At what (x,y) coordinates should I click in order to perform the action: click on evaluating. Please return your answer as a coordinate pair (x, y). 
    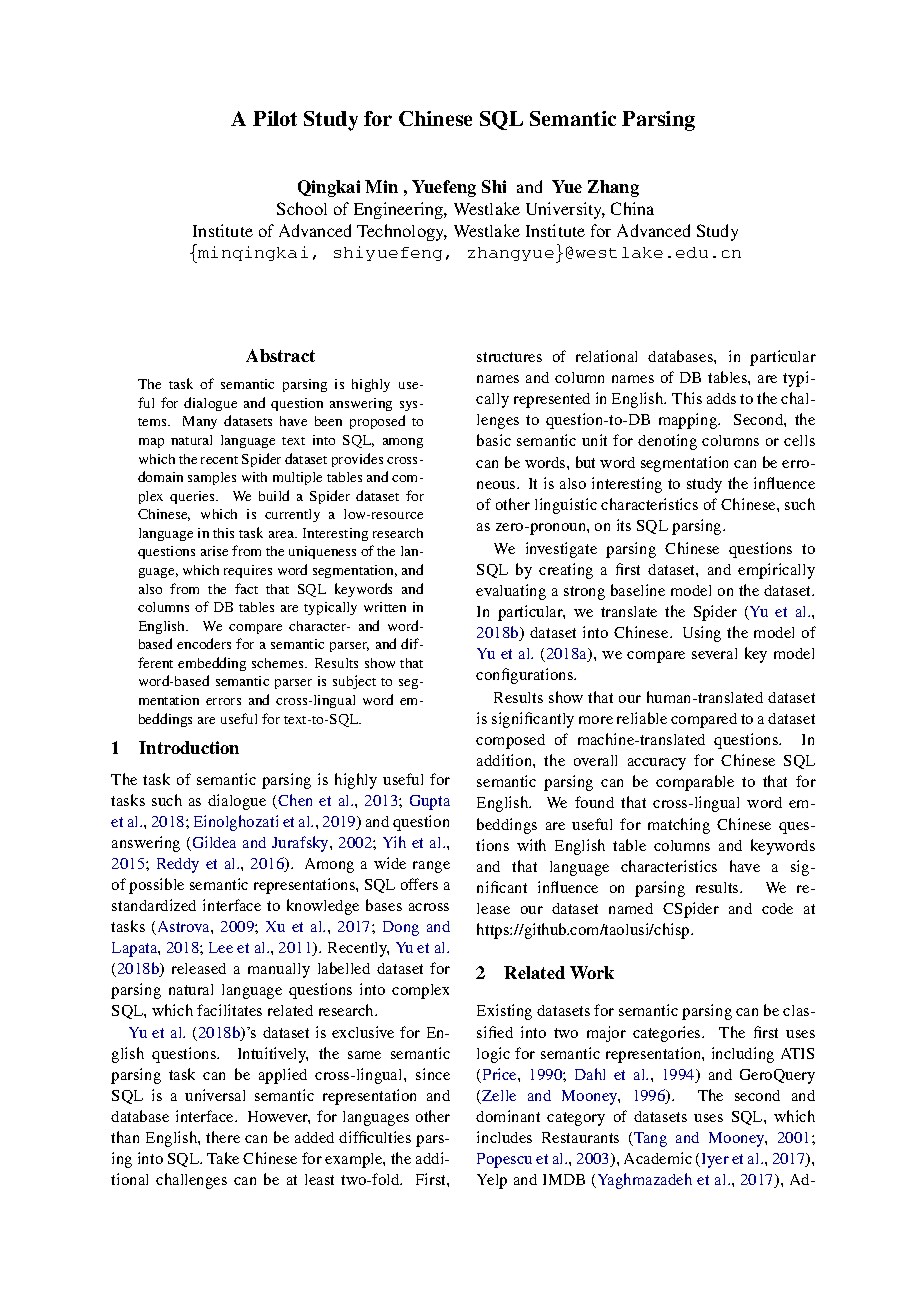
    Looking at the image, I should click on (511, 592).
